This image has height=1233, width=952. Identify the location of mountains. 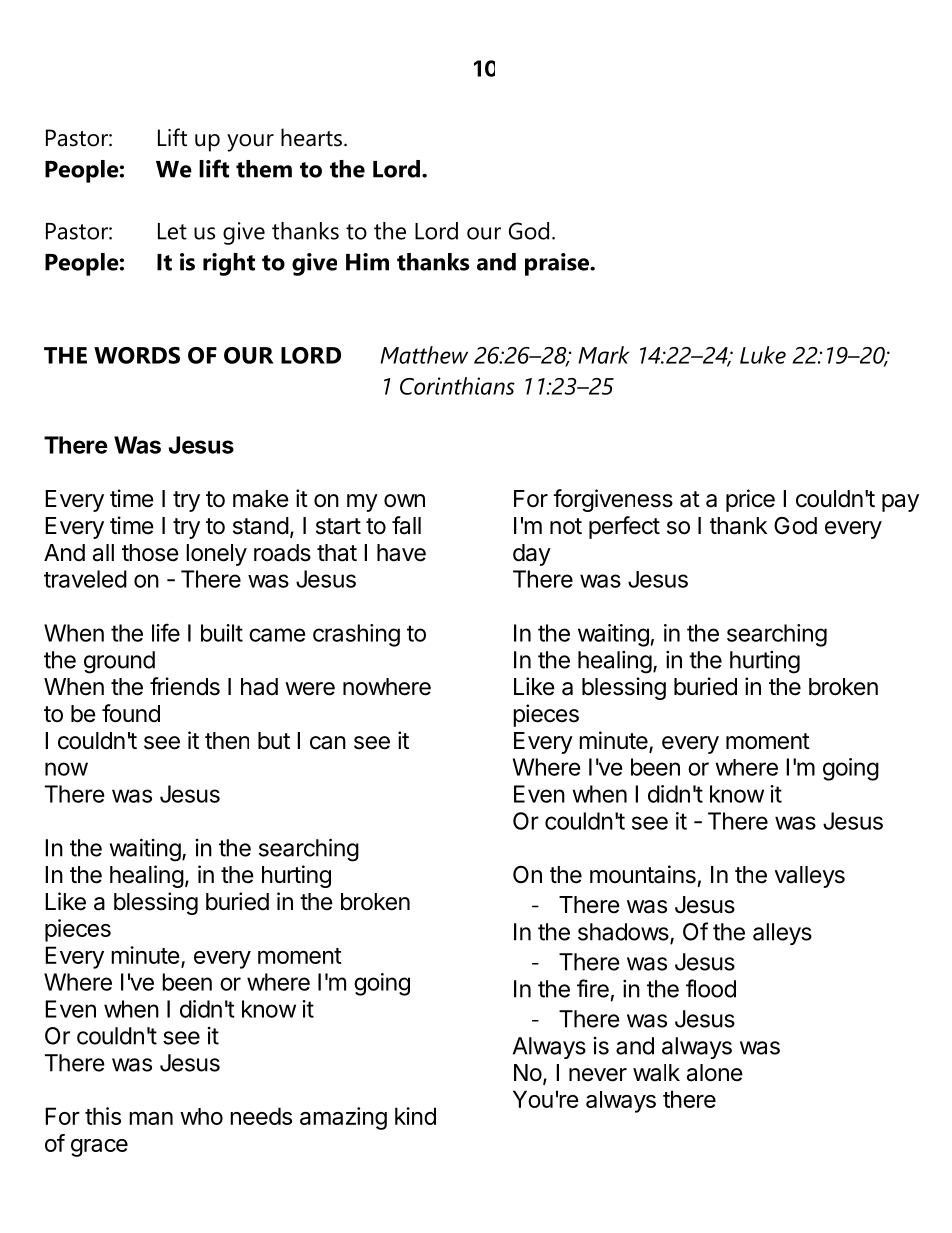
(643, 874).
